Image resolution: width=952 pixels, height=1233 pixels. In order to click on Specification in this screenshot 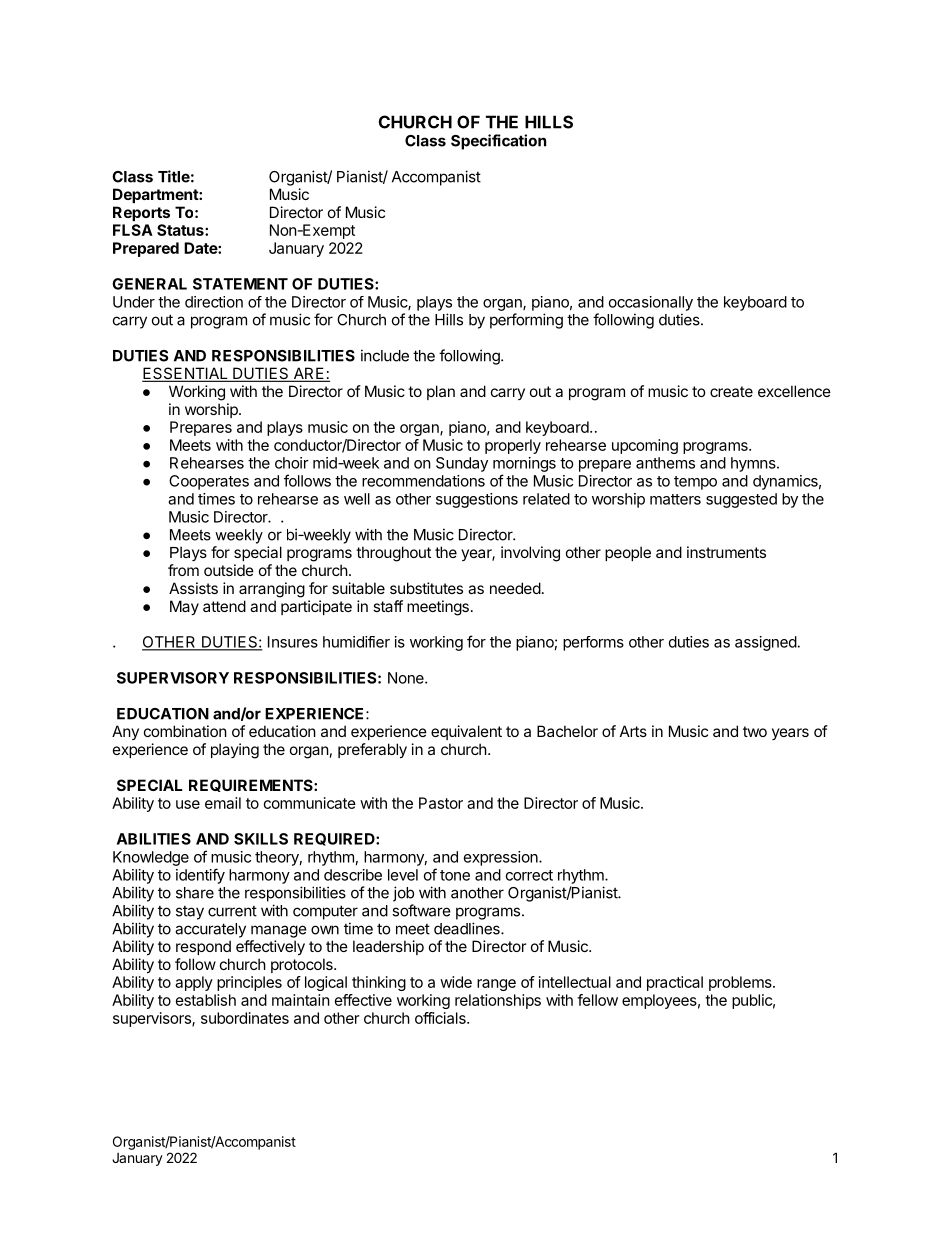, I will do `click(498, 142)`.
